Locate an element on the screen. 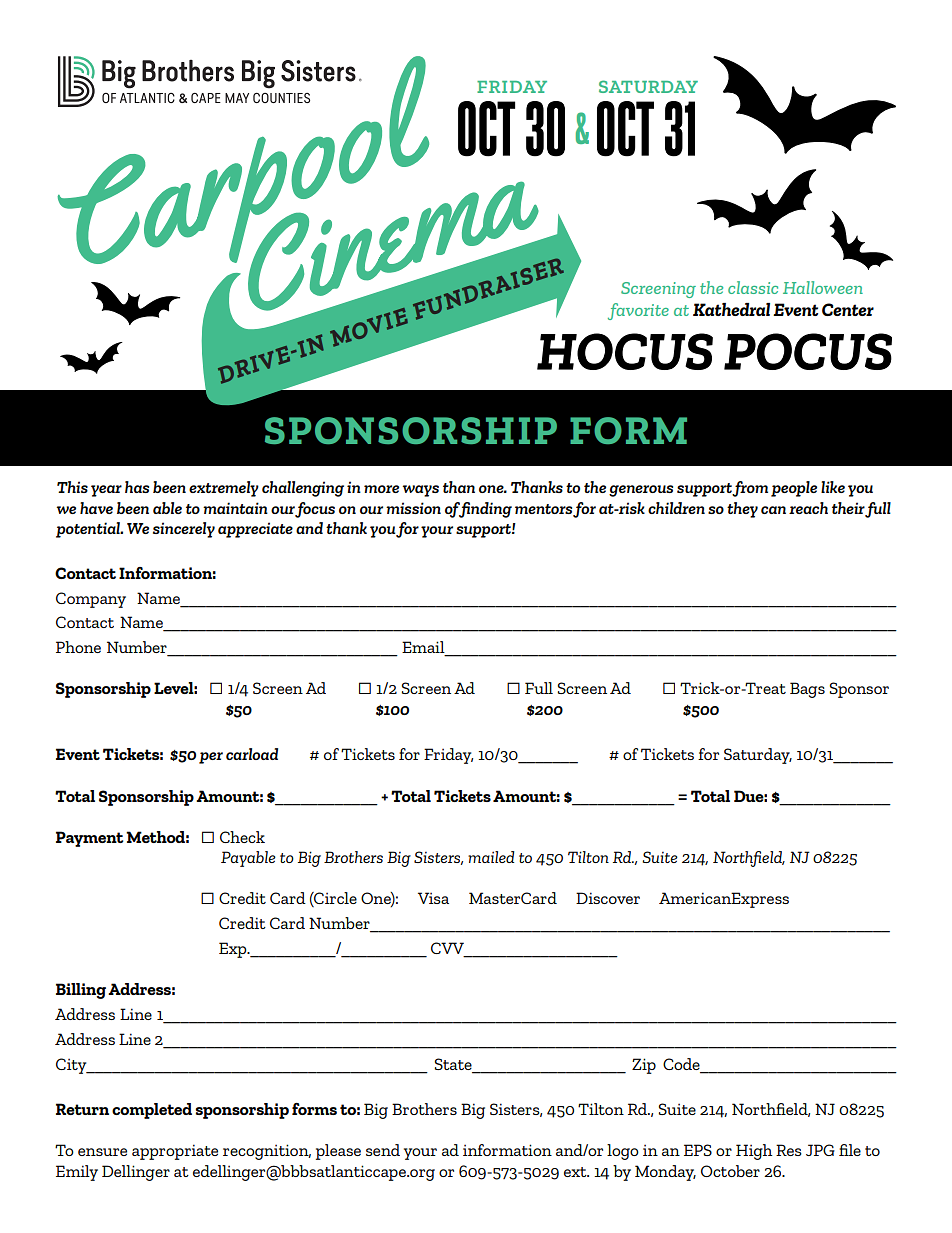  Payment is located at coordinates (90, 839).
